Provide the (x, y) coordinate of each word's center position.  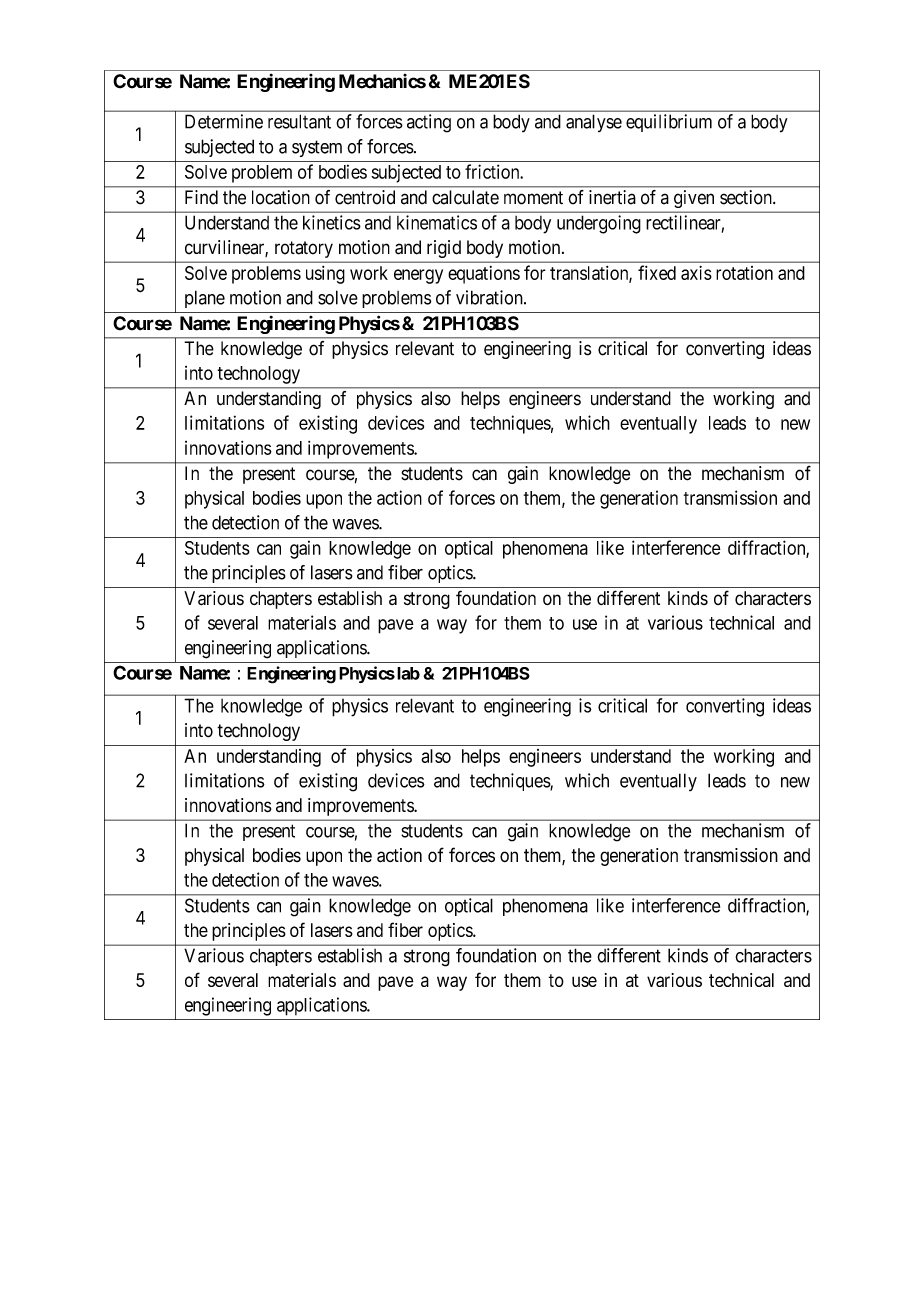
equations (484, 275)
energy (418, 276)
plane (205, 299)
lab (407, 673)
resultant (299, 121)
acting (429, 123)
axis (696, 273)
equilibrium (669, 123)
